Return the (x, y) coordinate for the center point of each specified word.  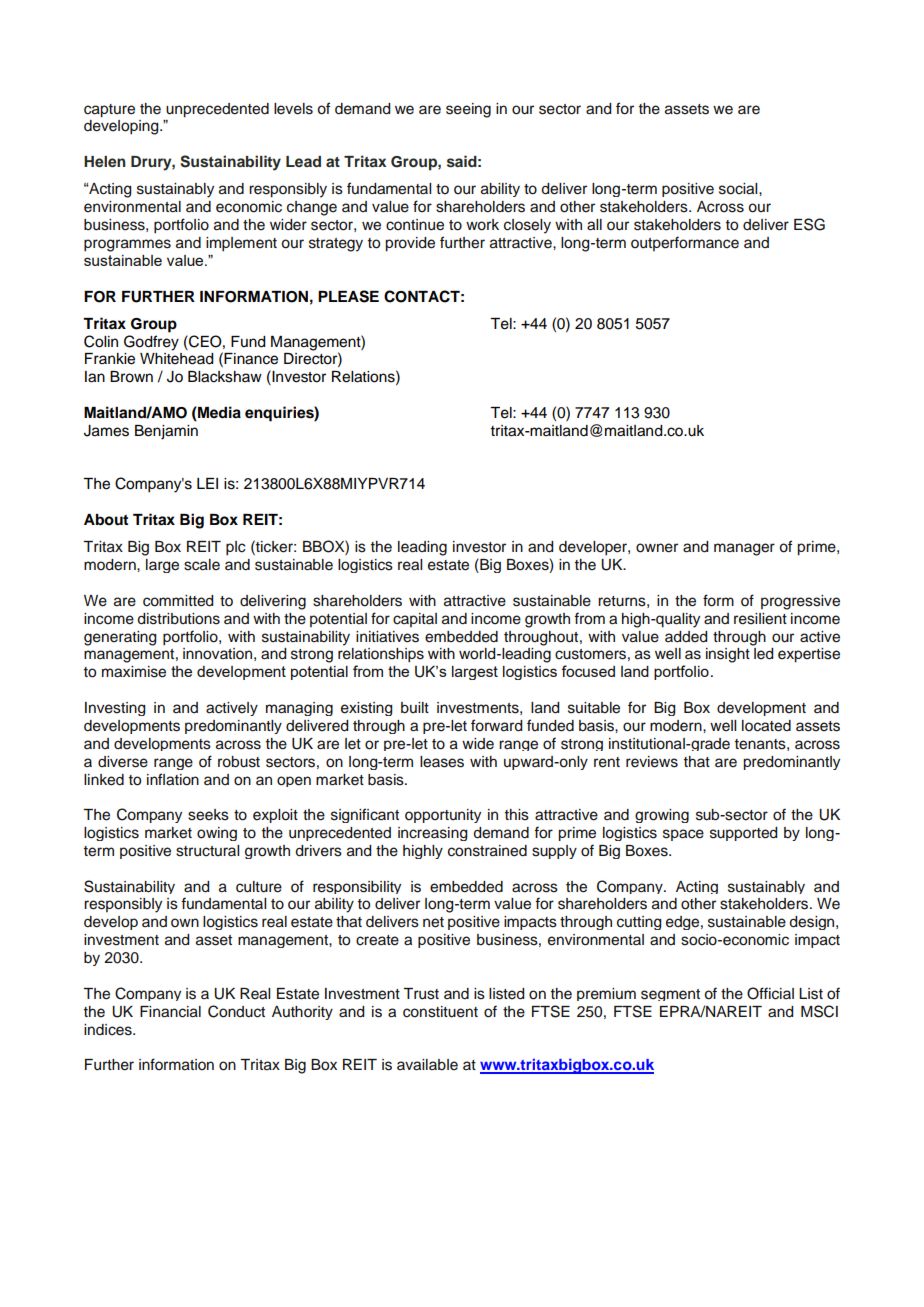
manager (744, 549)
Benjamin (166, 432)
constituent (440, 1012)
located (766, 726)
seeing (468, 110)
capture (109, 111)
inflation (173, 779)
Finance (251, 359)
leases (442, 762)
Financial (170, 1012)
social (739, 189)
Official (770, 993)
